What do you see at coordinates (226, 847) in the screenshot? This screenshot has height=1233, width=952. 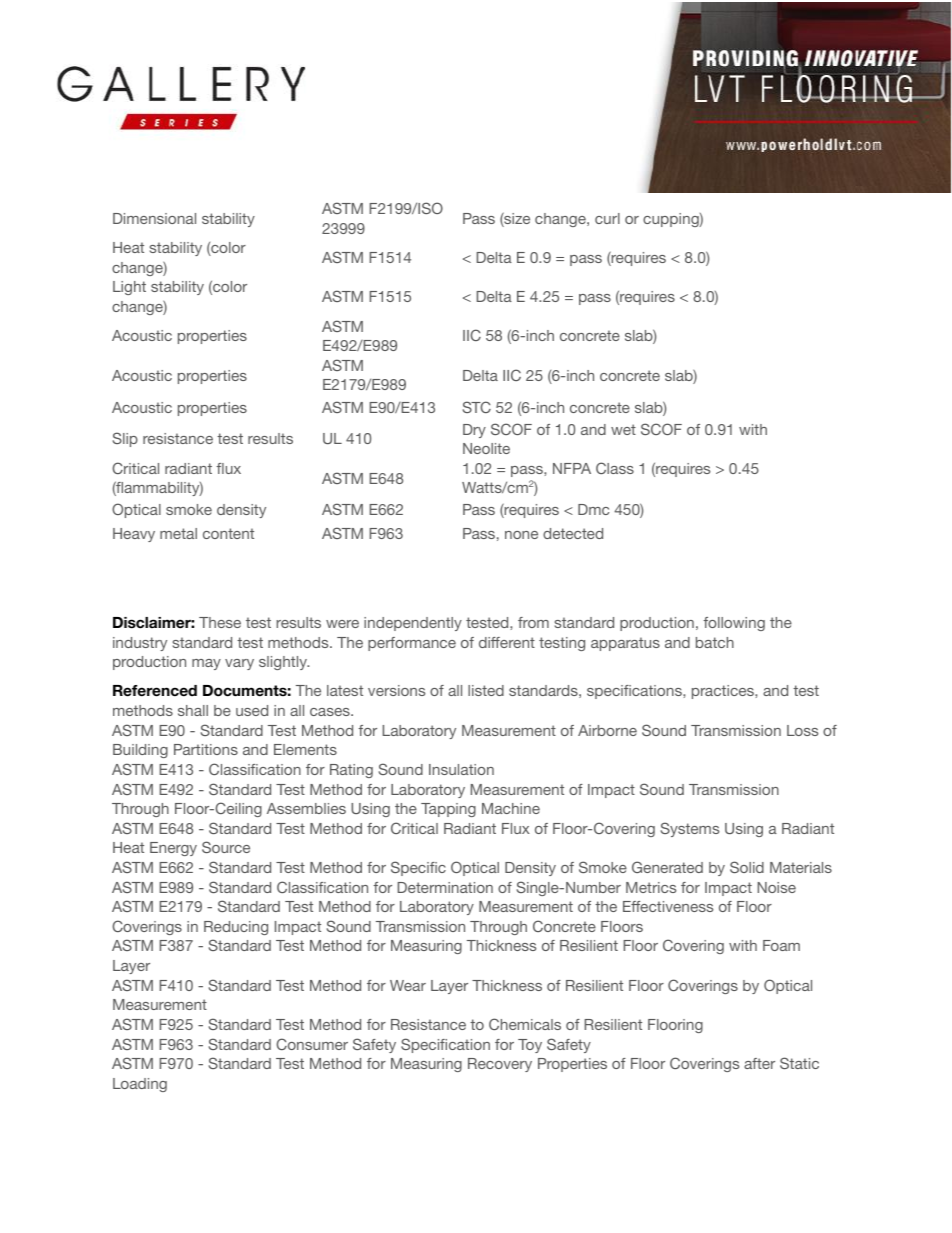 I see `Source` at bounding box center [226, 847].
